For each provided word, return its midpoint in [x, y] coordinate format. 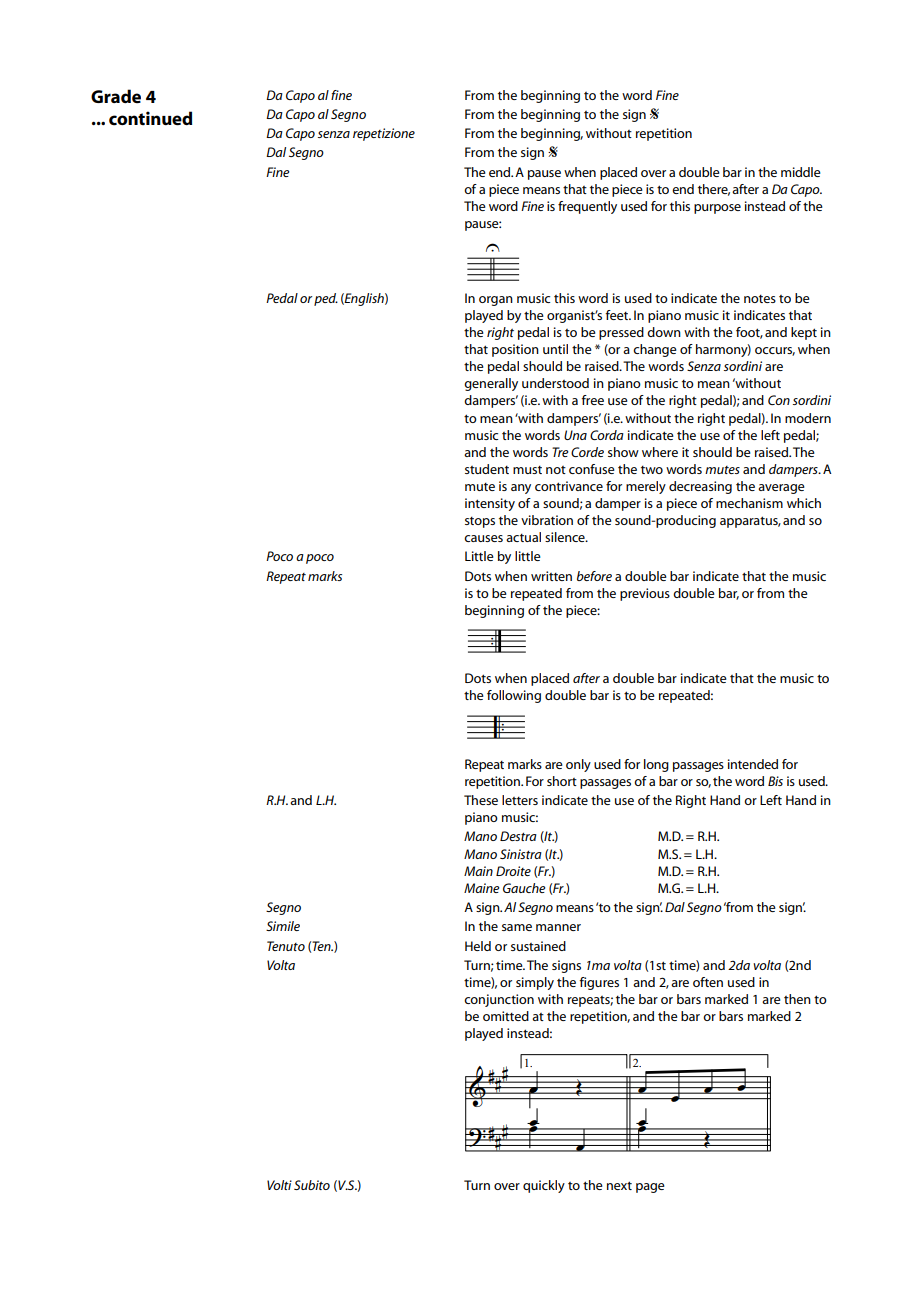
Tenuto [286, 946]
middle [801, 172]
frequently [587, 207]
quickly [544, 1186]
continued [150, 118]
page [650, 1188]
